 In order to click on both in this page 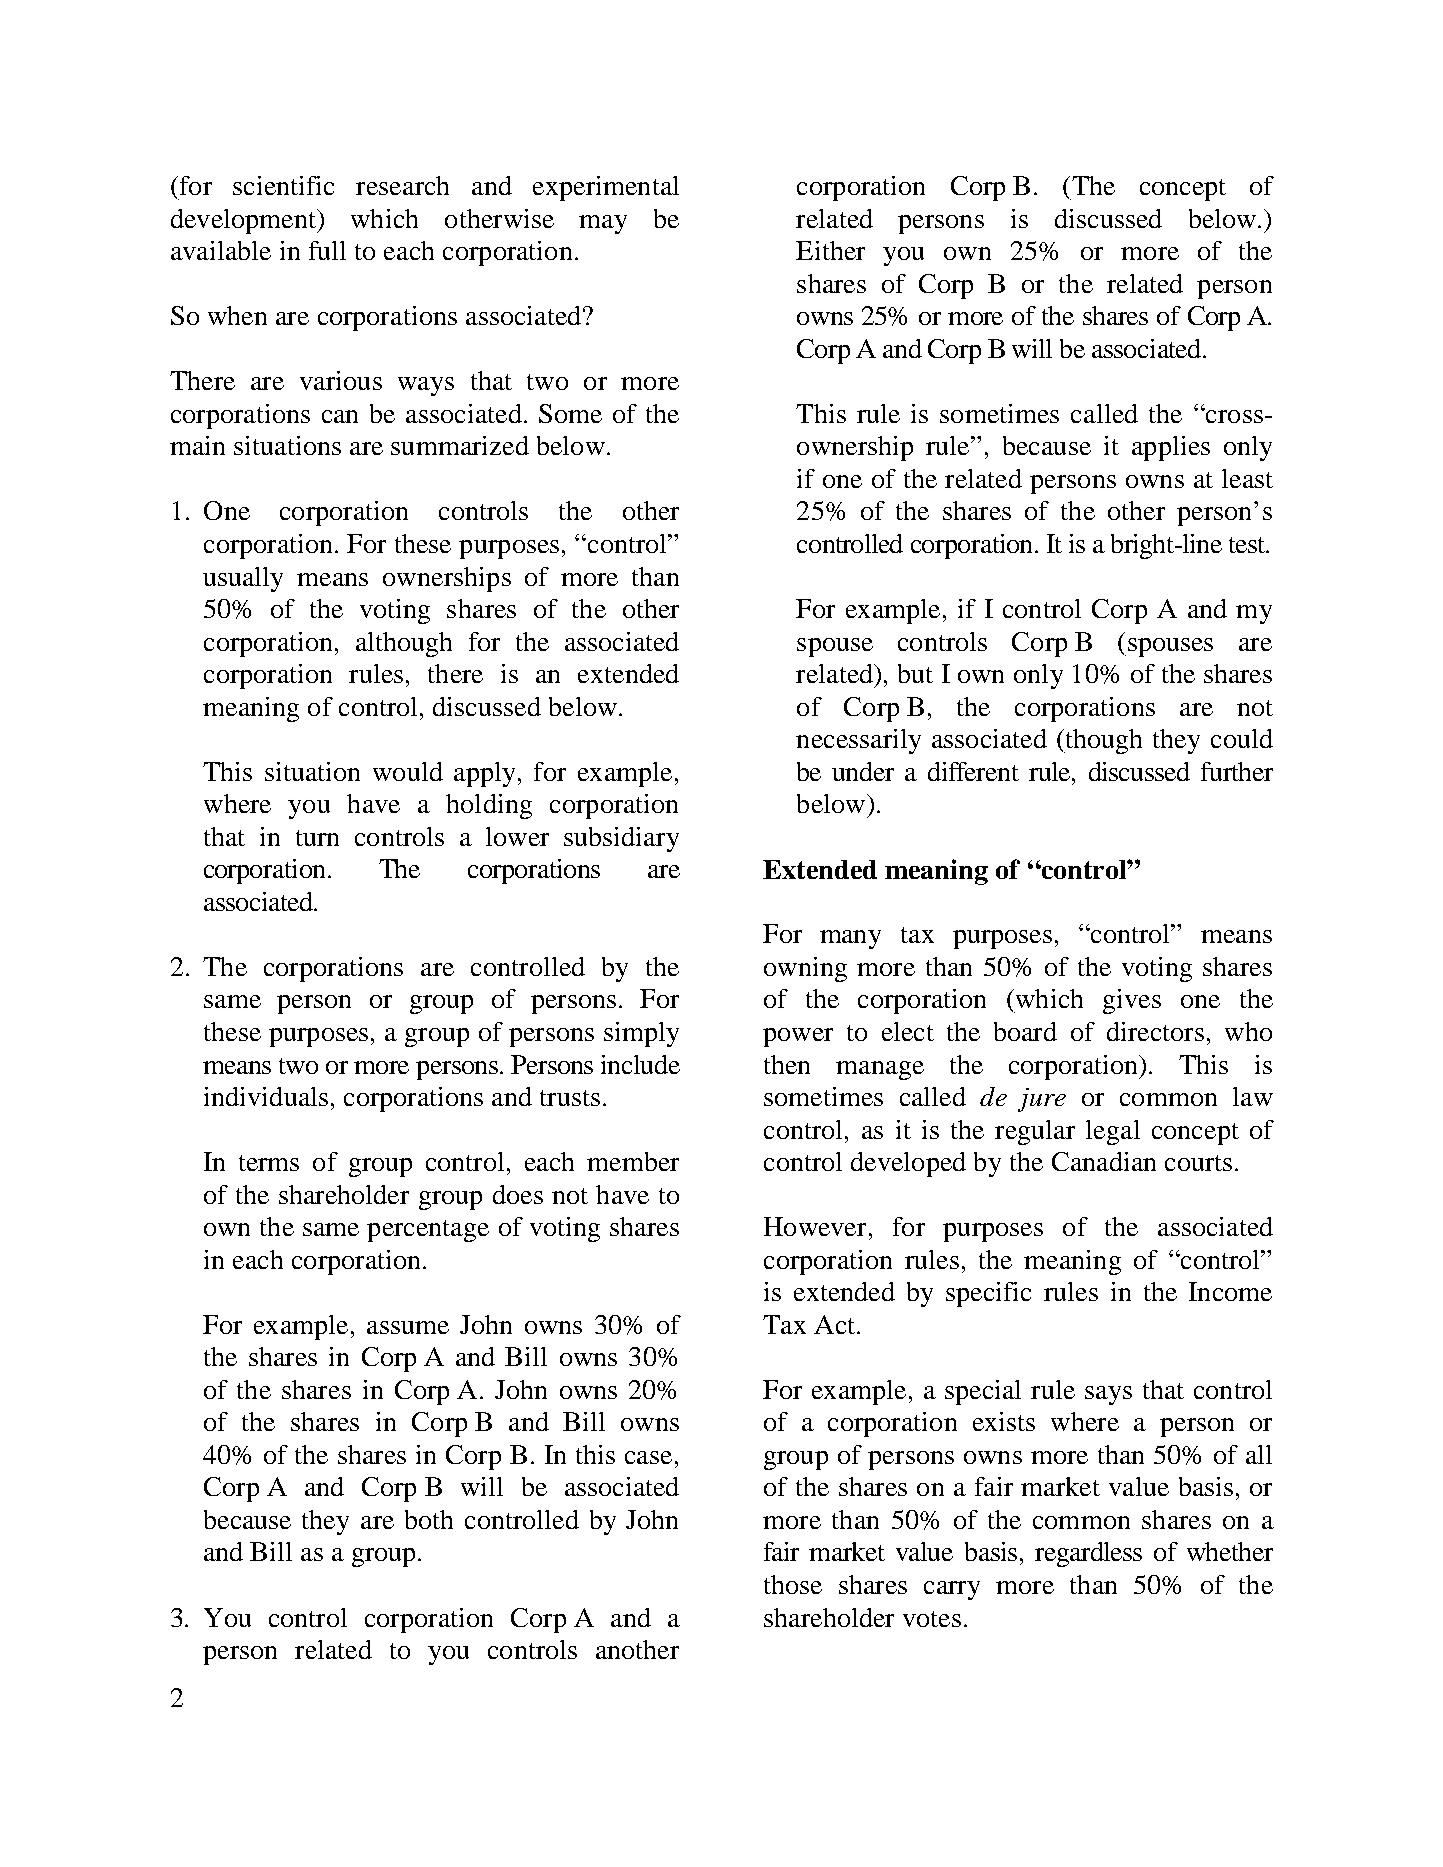, I will do `click(429, 1519)`.
